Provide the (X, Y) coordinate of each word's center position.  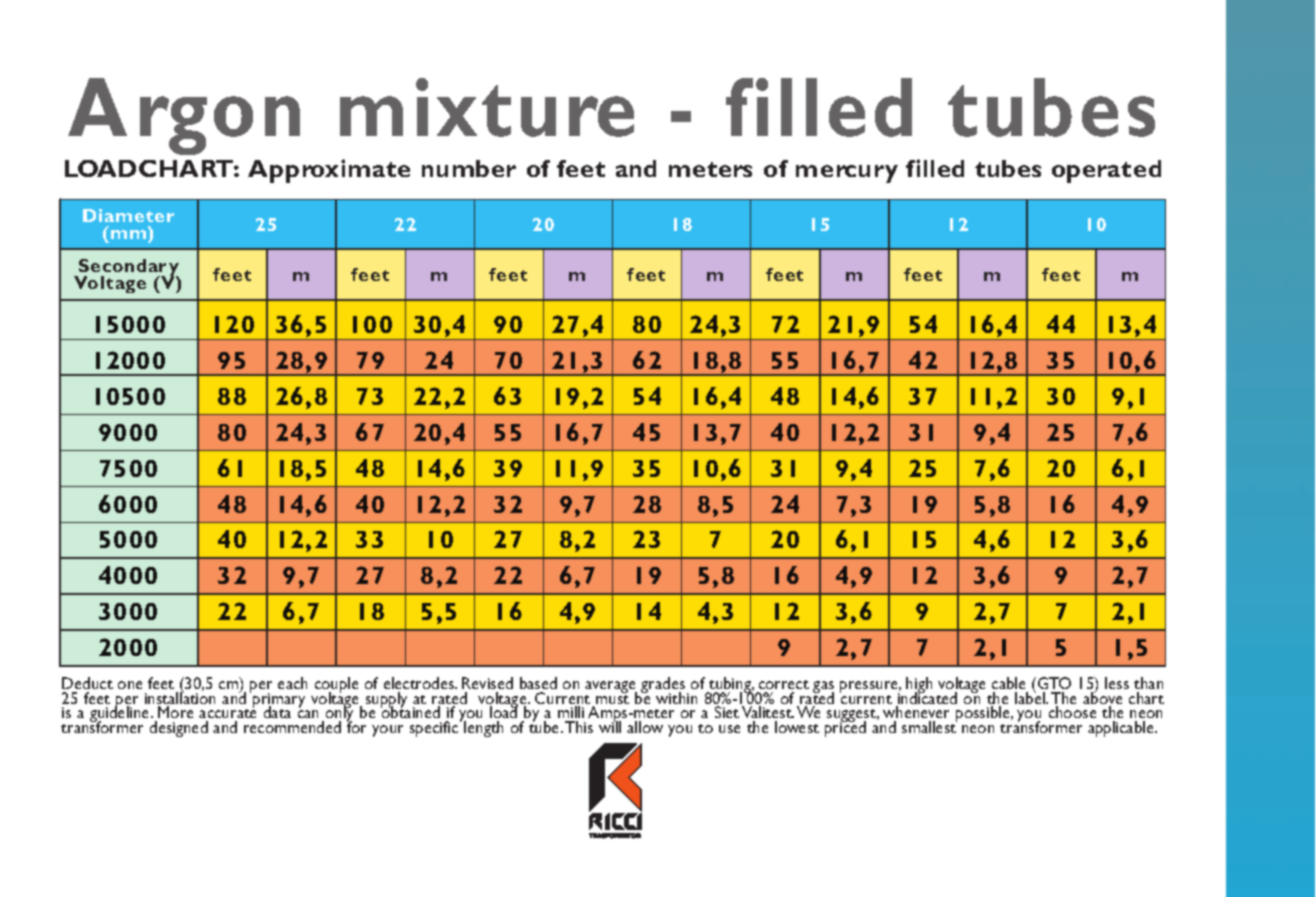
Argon (184, 116)
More (175, 712)
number (469, 168)
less (1117, 683)
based (538, 683)
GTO (1054, 683)
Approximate (329, 171)
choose (1072, 712)
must (612, 698)
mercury (847, 174)
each (292, 683)
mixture (487, 107)
